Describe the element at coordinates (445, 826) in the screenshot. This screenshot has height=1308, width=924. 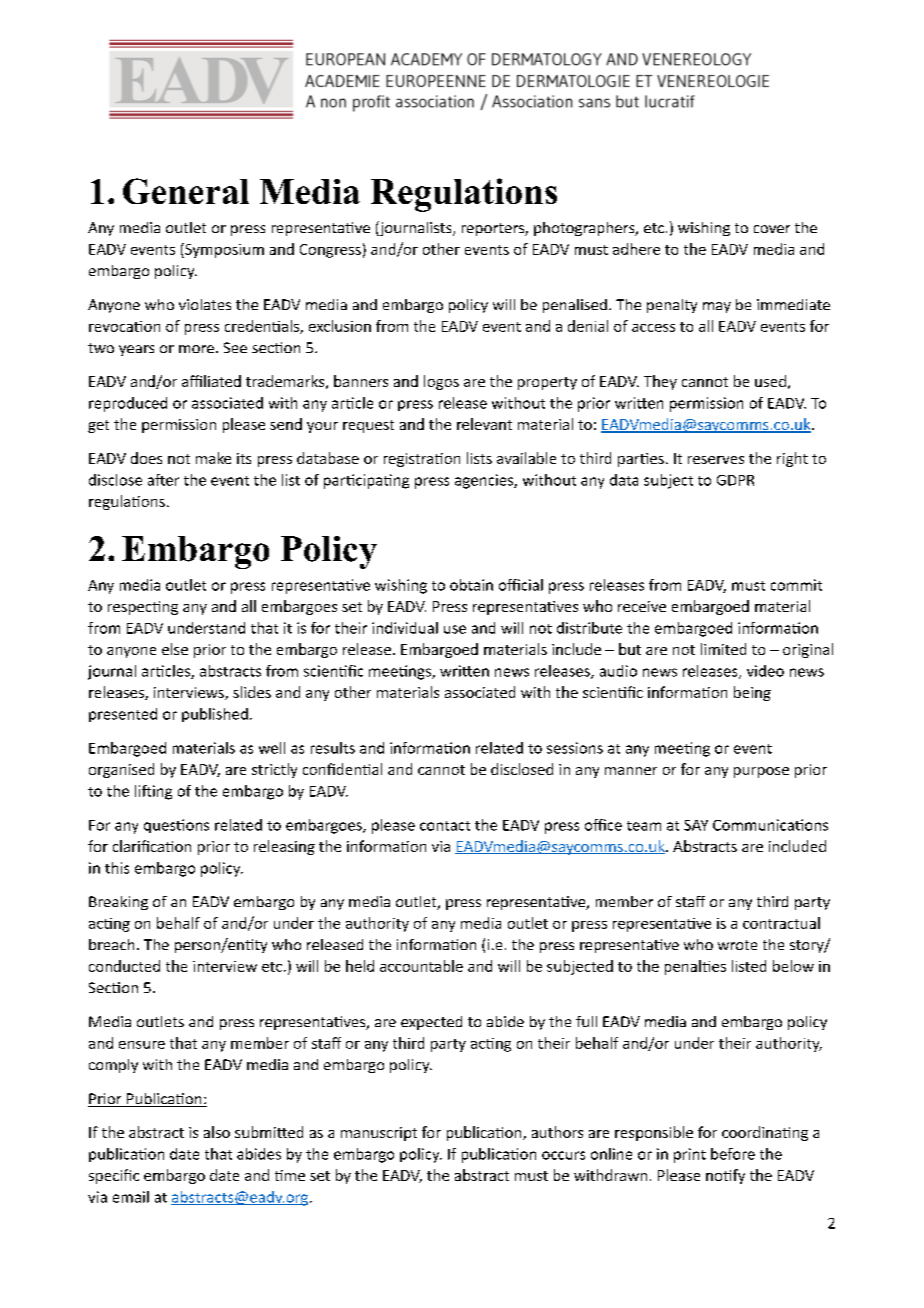
I see `contact` at that location.
